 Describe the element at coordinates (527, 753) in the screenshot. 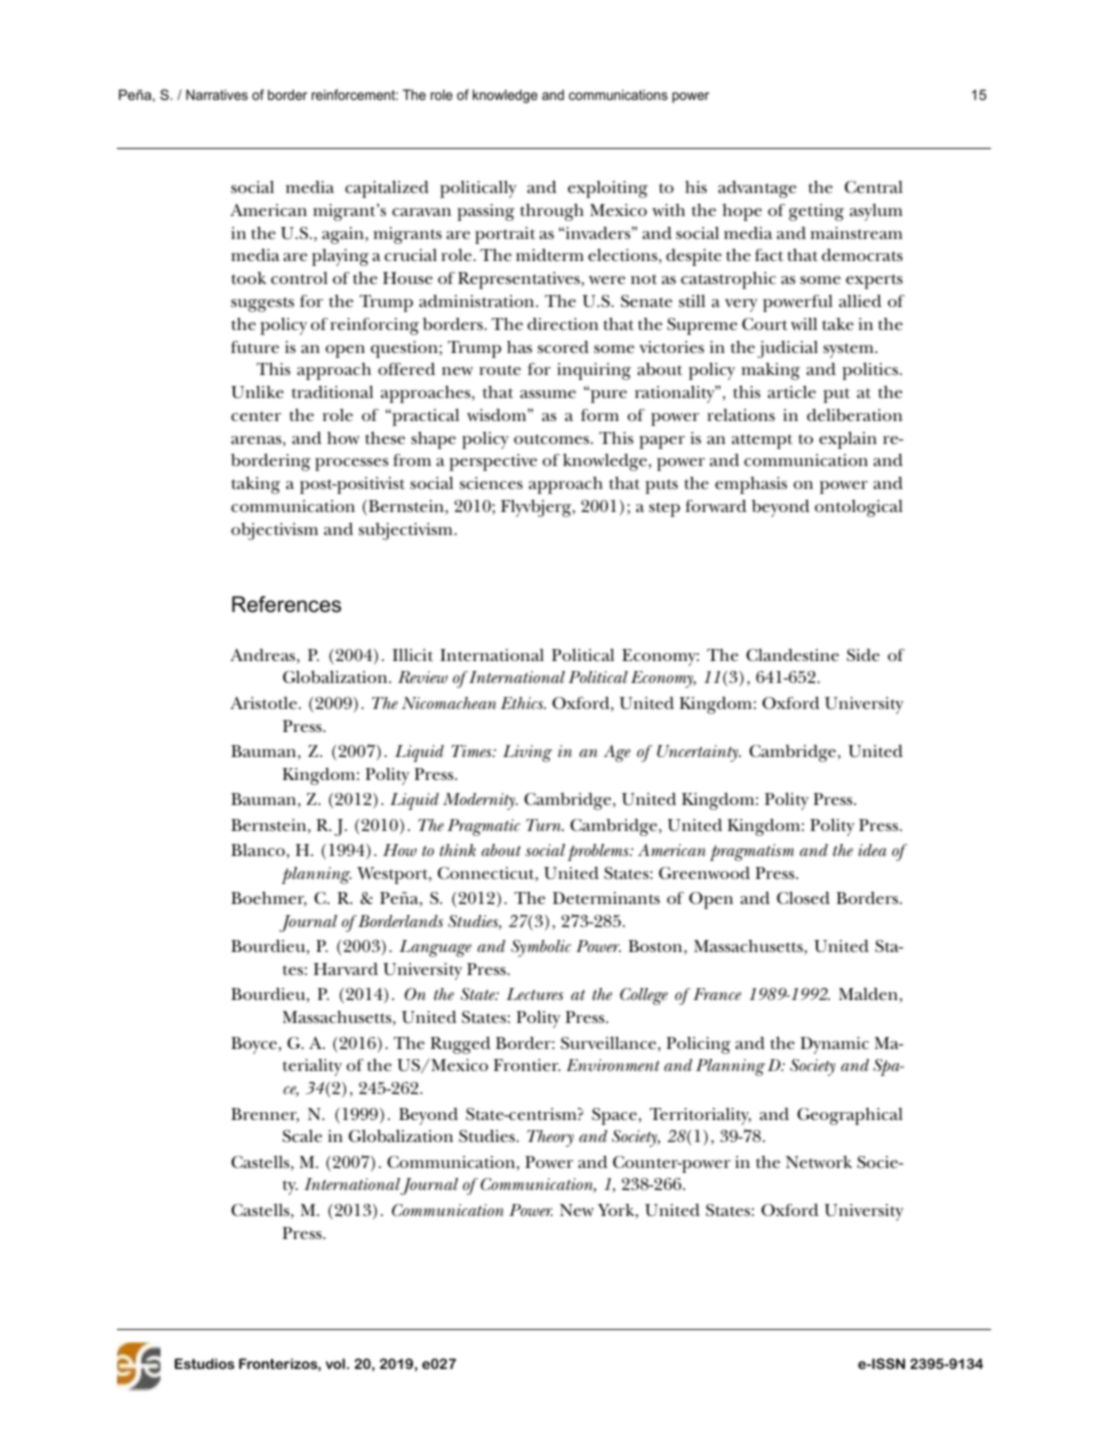

I see `Living` at that location.
